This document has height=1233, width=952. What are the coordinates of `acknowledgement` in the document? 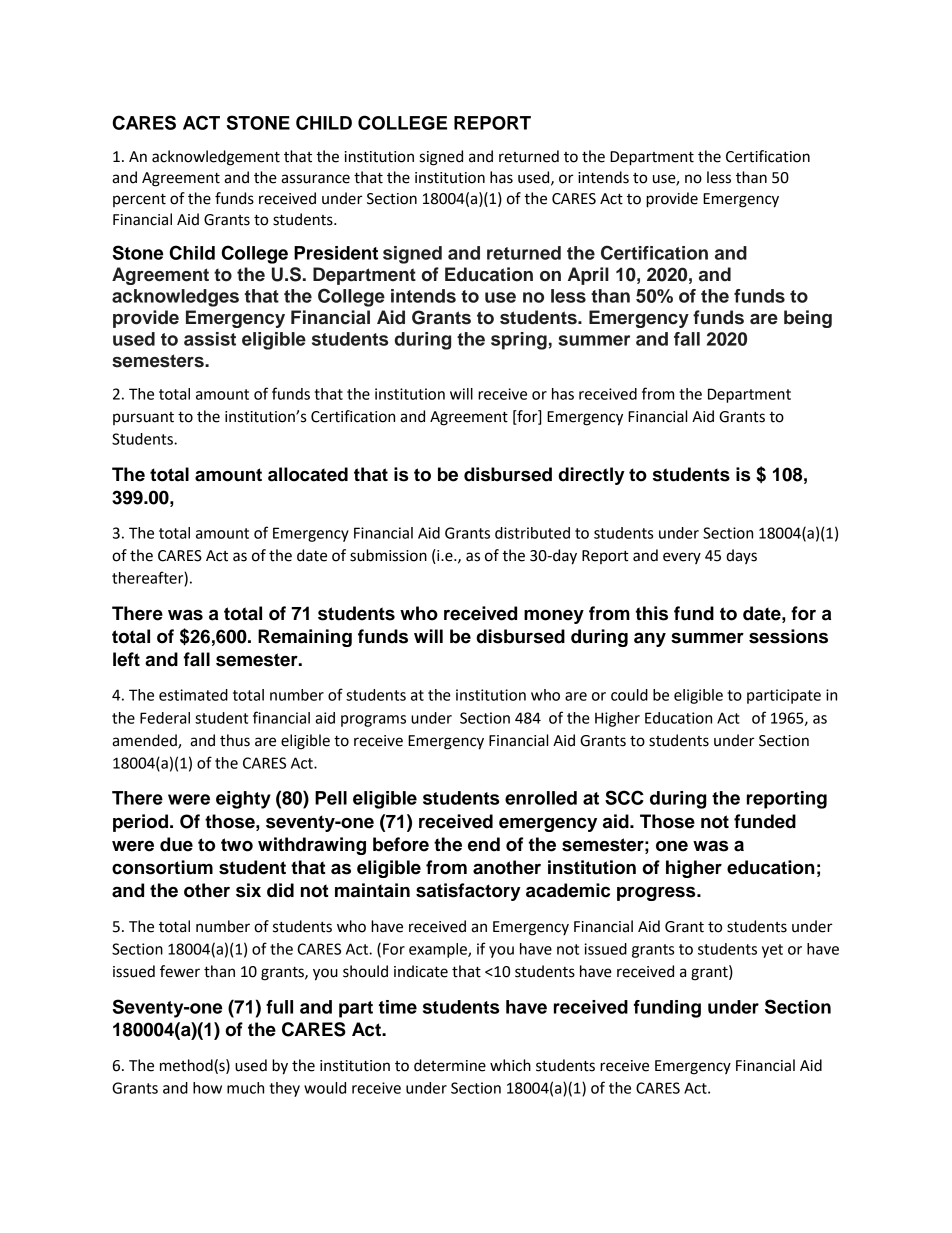 It's located at (216, 158).
